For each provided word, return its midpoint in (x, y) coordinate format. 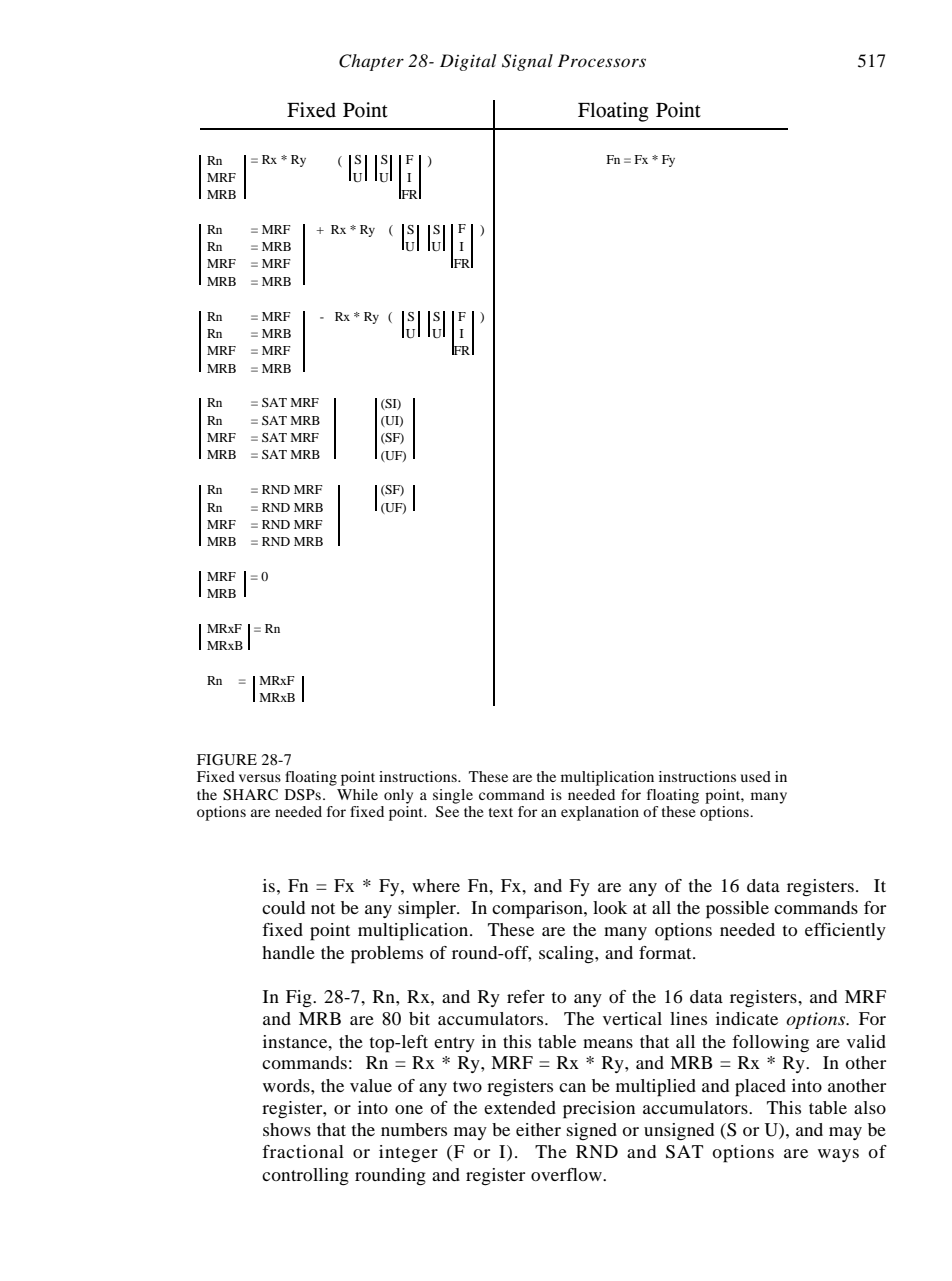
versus (260, 778)
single (453, 796)
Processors (602, 60)
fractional (303, 1151)
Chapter (371, 62)
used (756, 776)
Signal (527, 62)
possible (737, 910)
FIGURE (227, 760)
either (538, 1129)
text (501, 812)
